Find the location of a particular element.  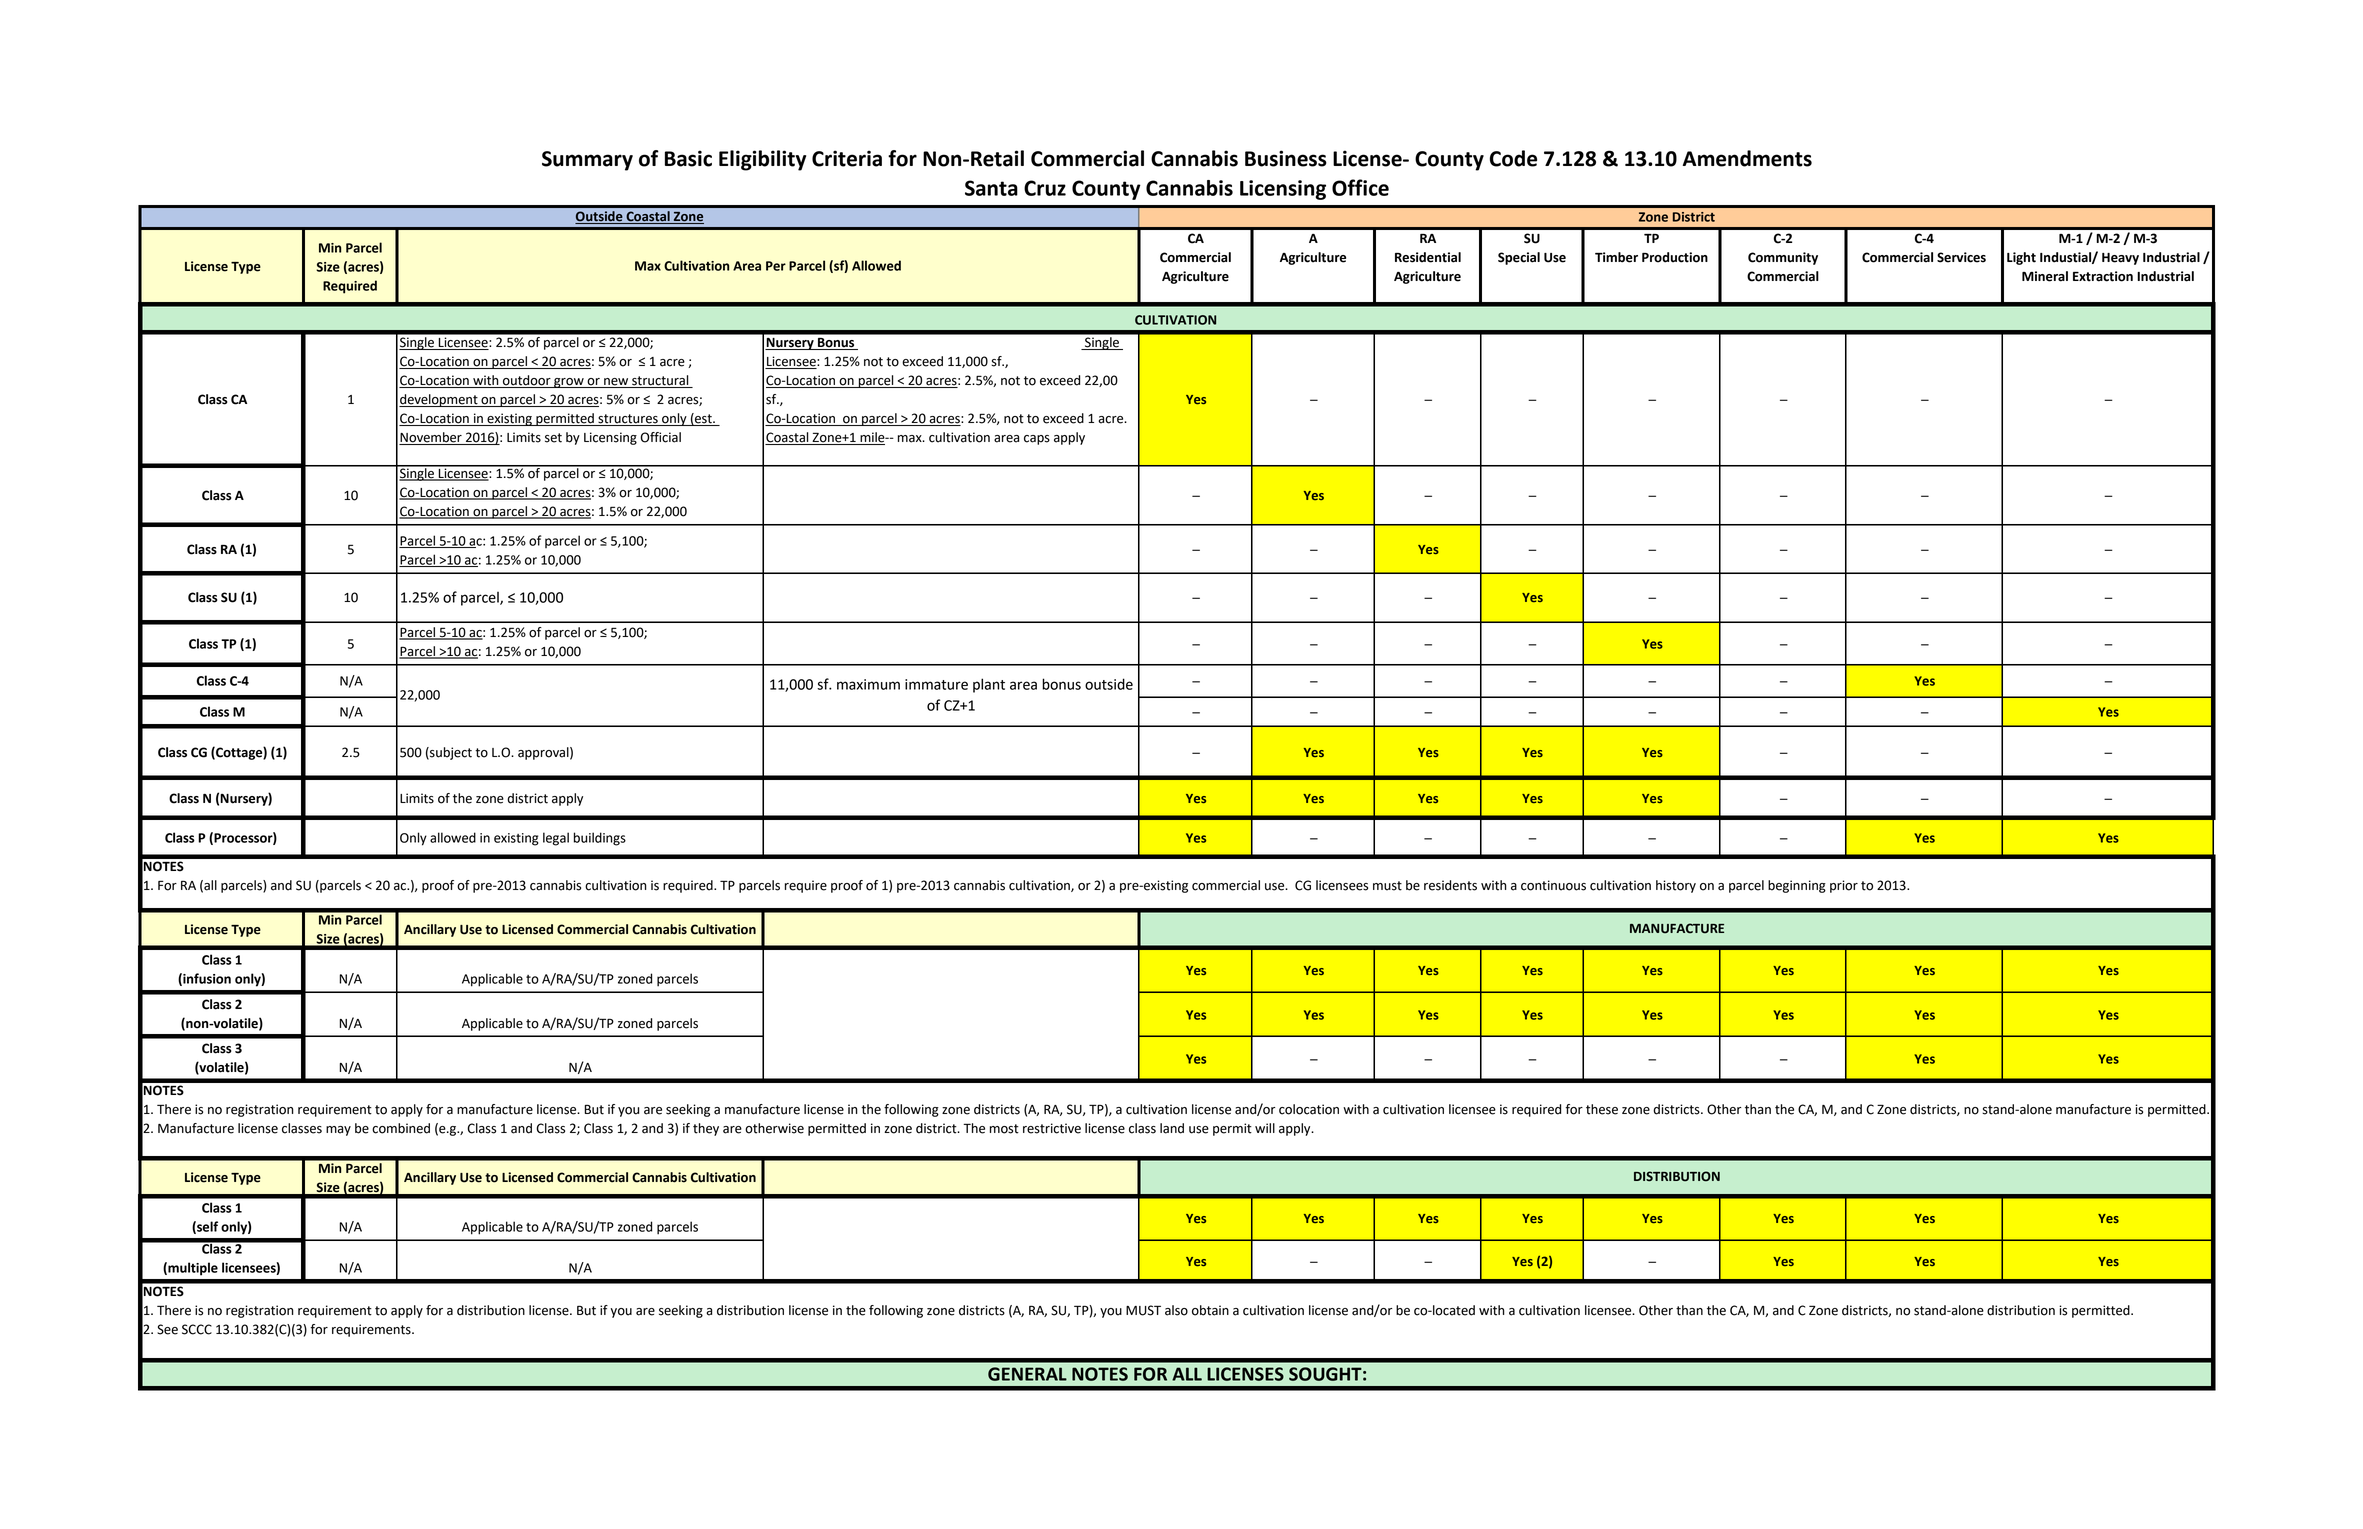

GENERAL is located at coordinates (1027, 1374).
